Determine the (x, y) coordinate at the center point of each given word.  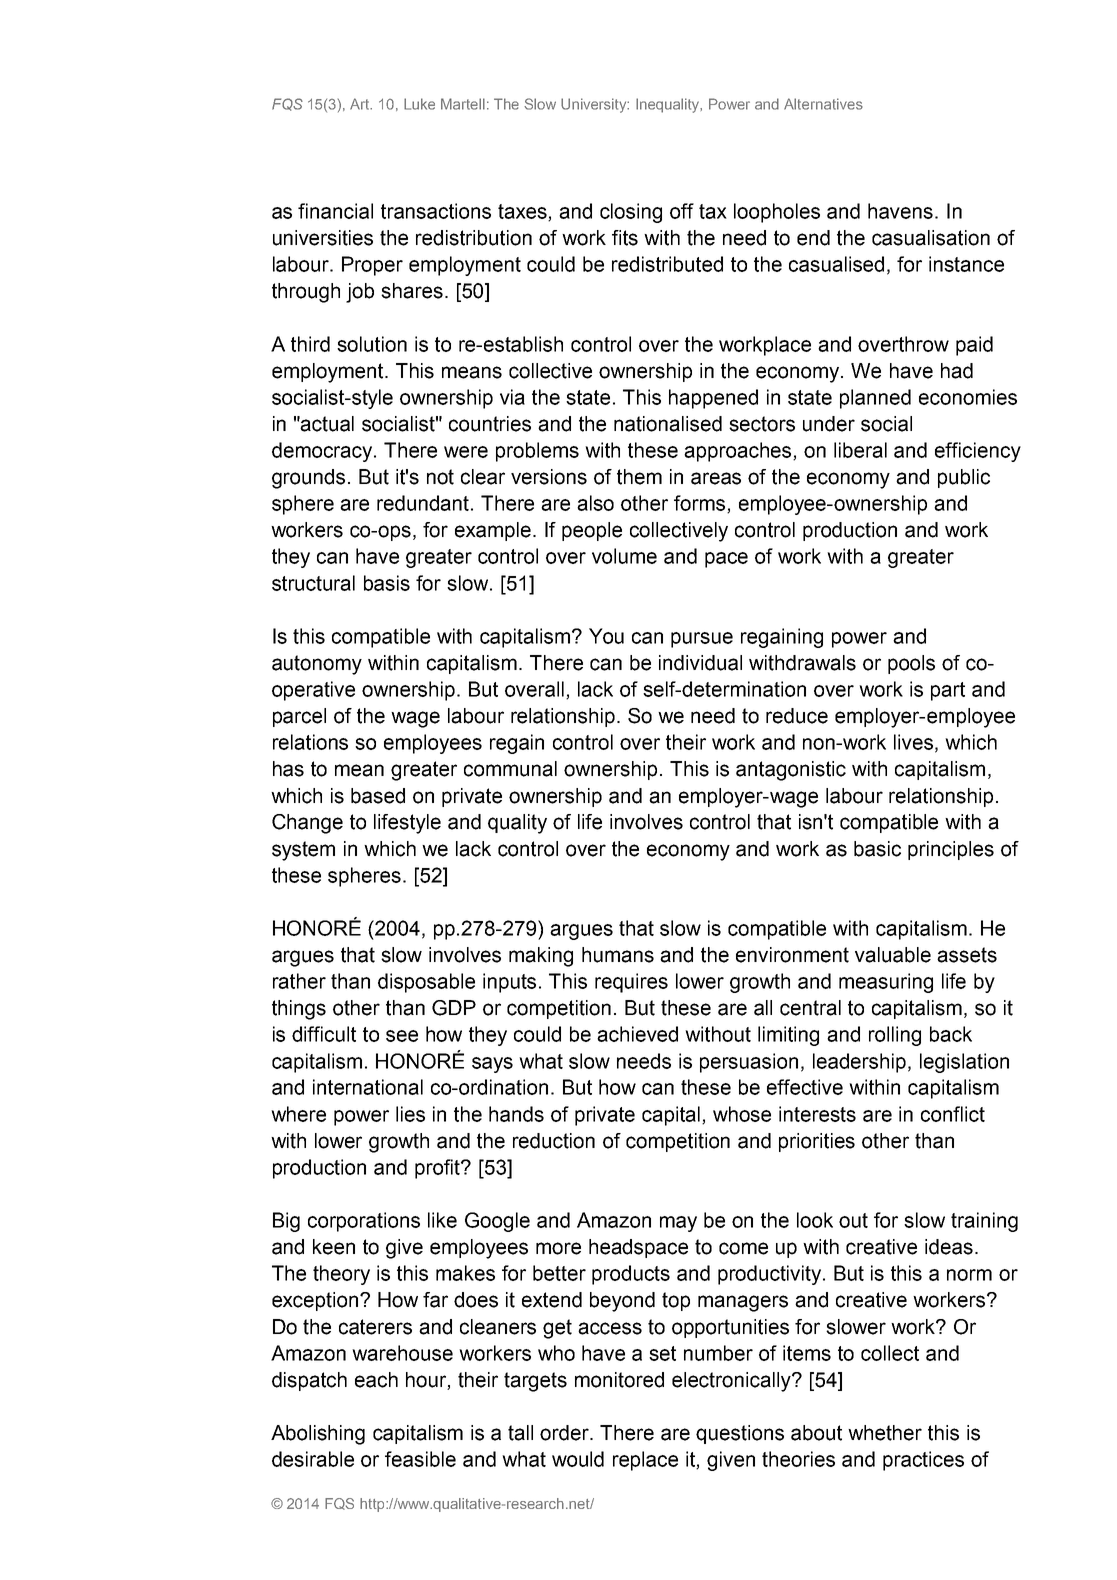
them (639, 477)
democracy (323, 452)
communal (510, 769)
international (368, 1087)
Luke (419, 104)
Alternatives (823, 104)
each (376, 1380)
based (378, 796)
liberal (860, 450)
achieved (637, 1034)
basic (877, 849)
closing (631, 213)
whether (885, 1433)
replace (645, 1461)
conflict (953, 1114)
